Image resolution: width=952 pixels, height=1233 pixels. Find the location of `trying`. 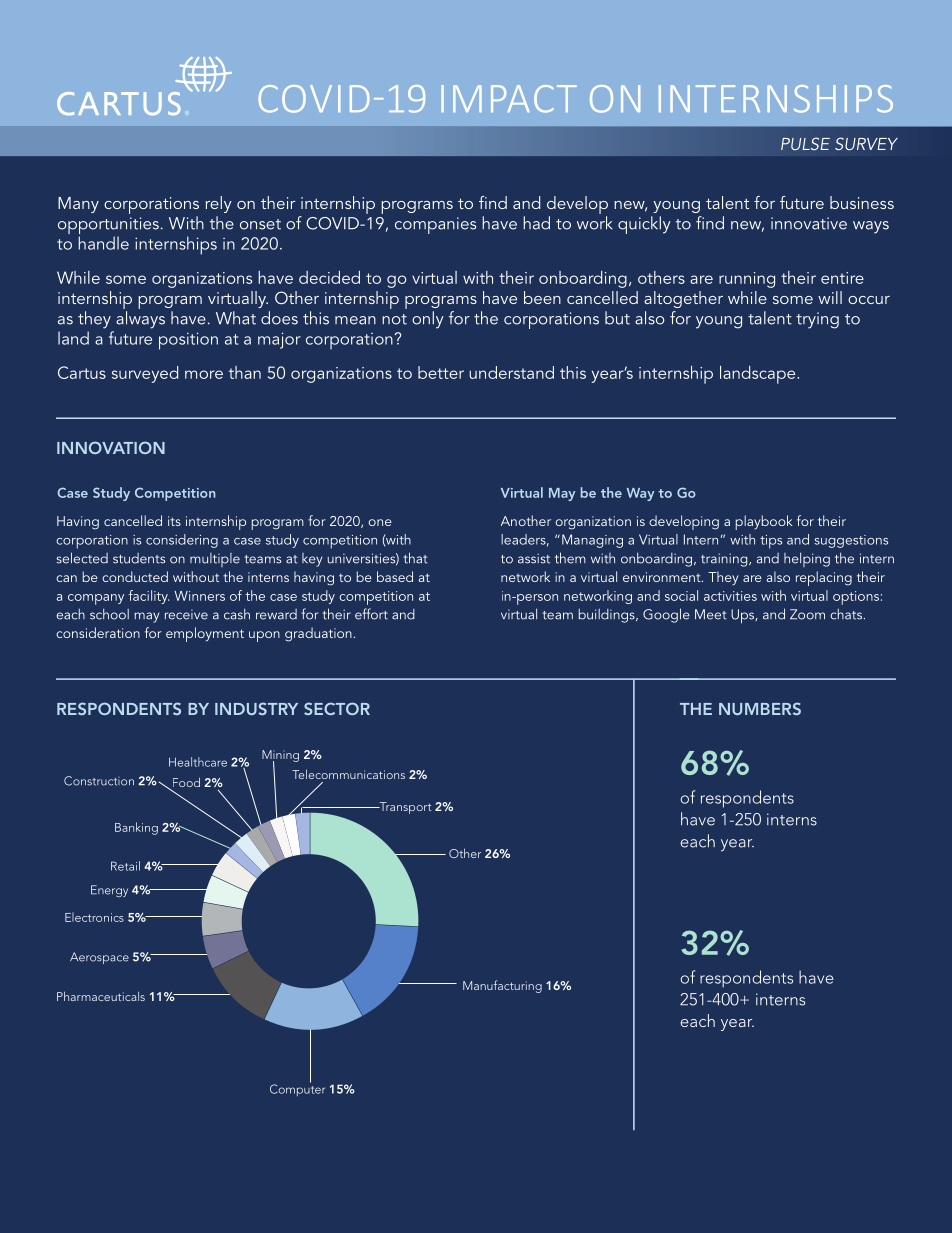

trying is located at coordinates (817, 320).
